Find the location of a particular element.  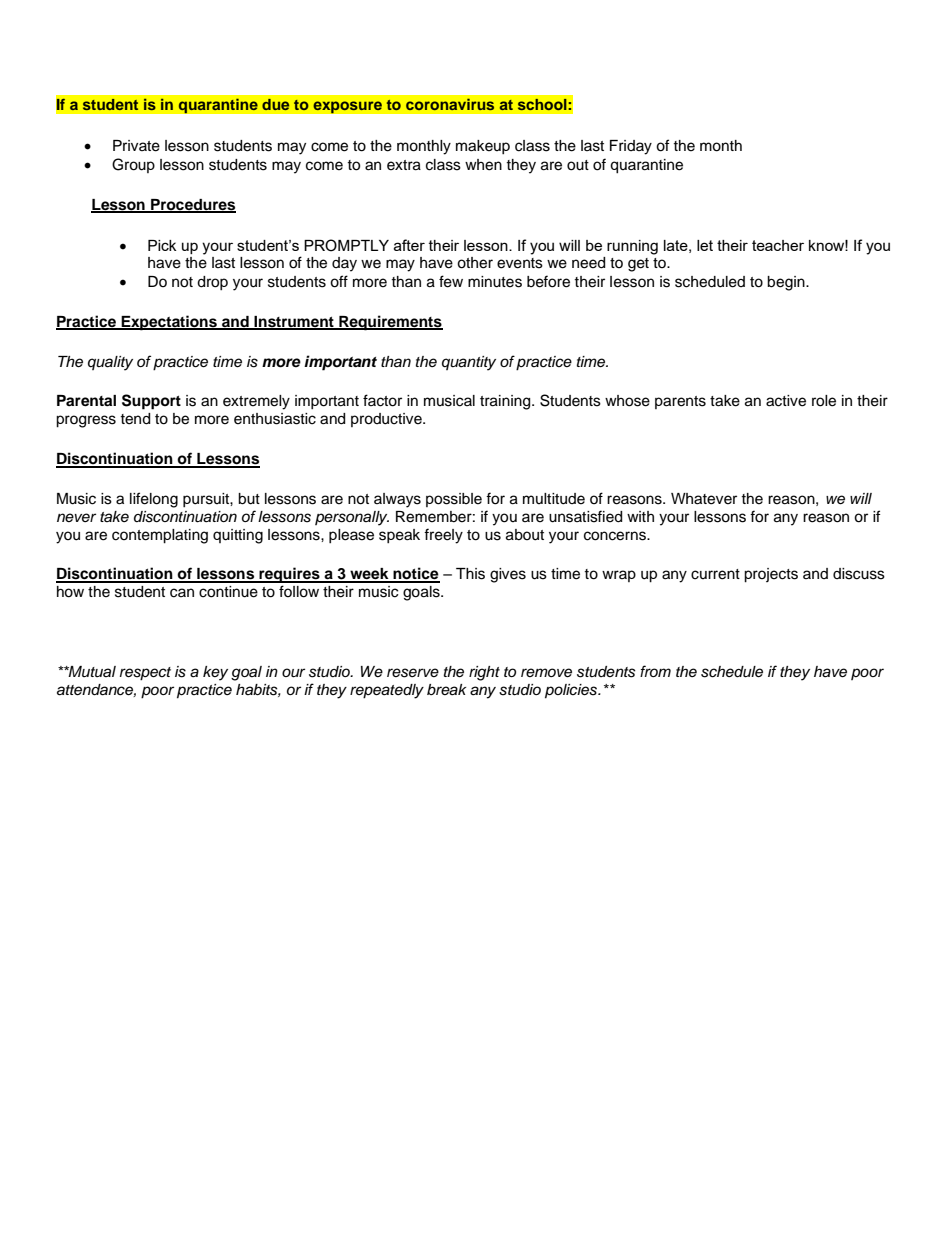

Private is located at coordinates (136, 146).
